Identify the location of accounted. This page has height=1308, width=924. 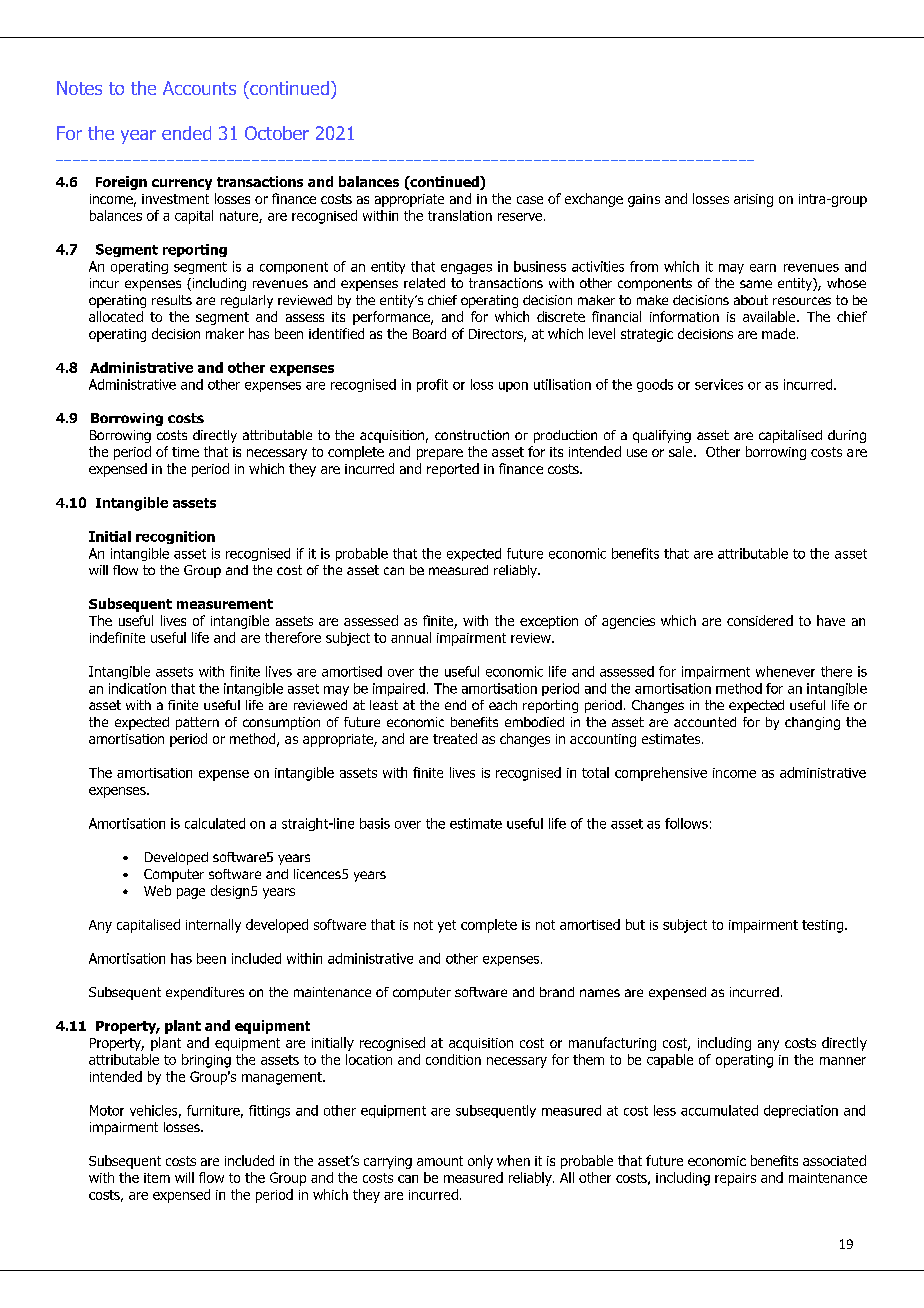
(705, 722).
